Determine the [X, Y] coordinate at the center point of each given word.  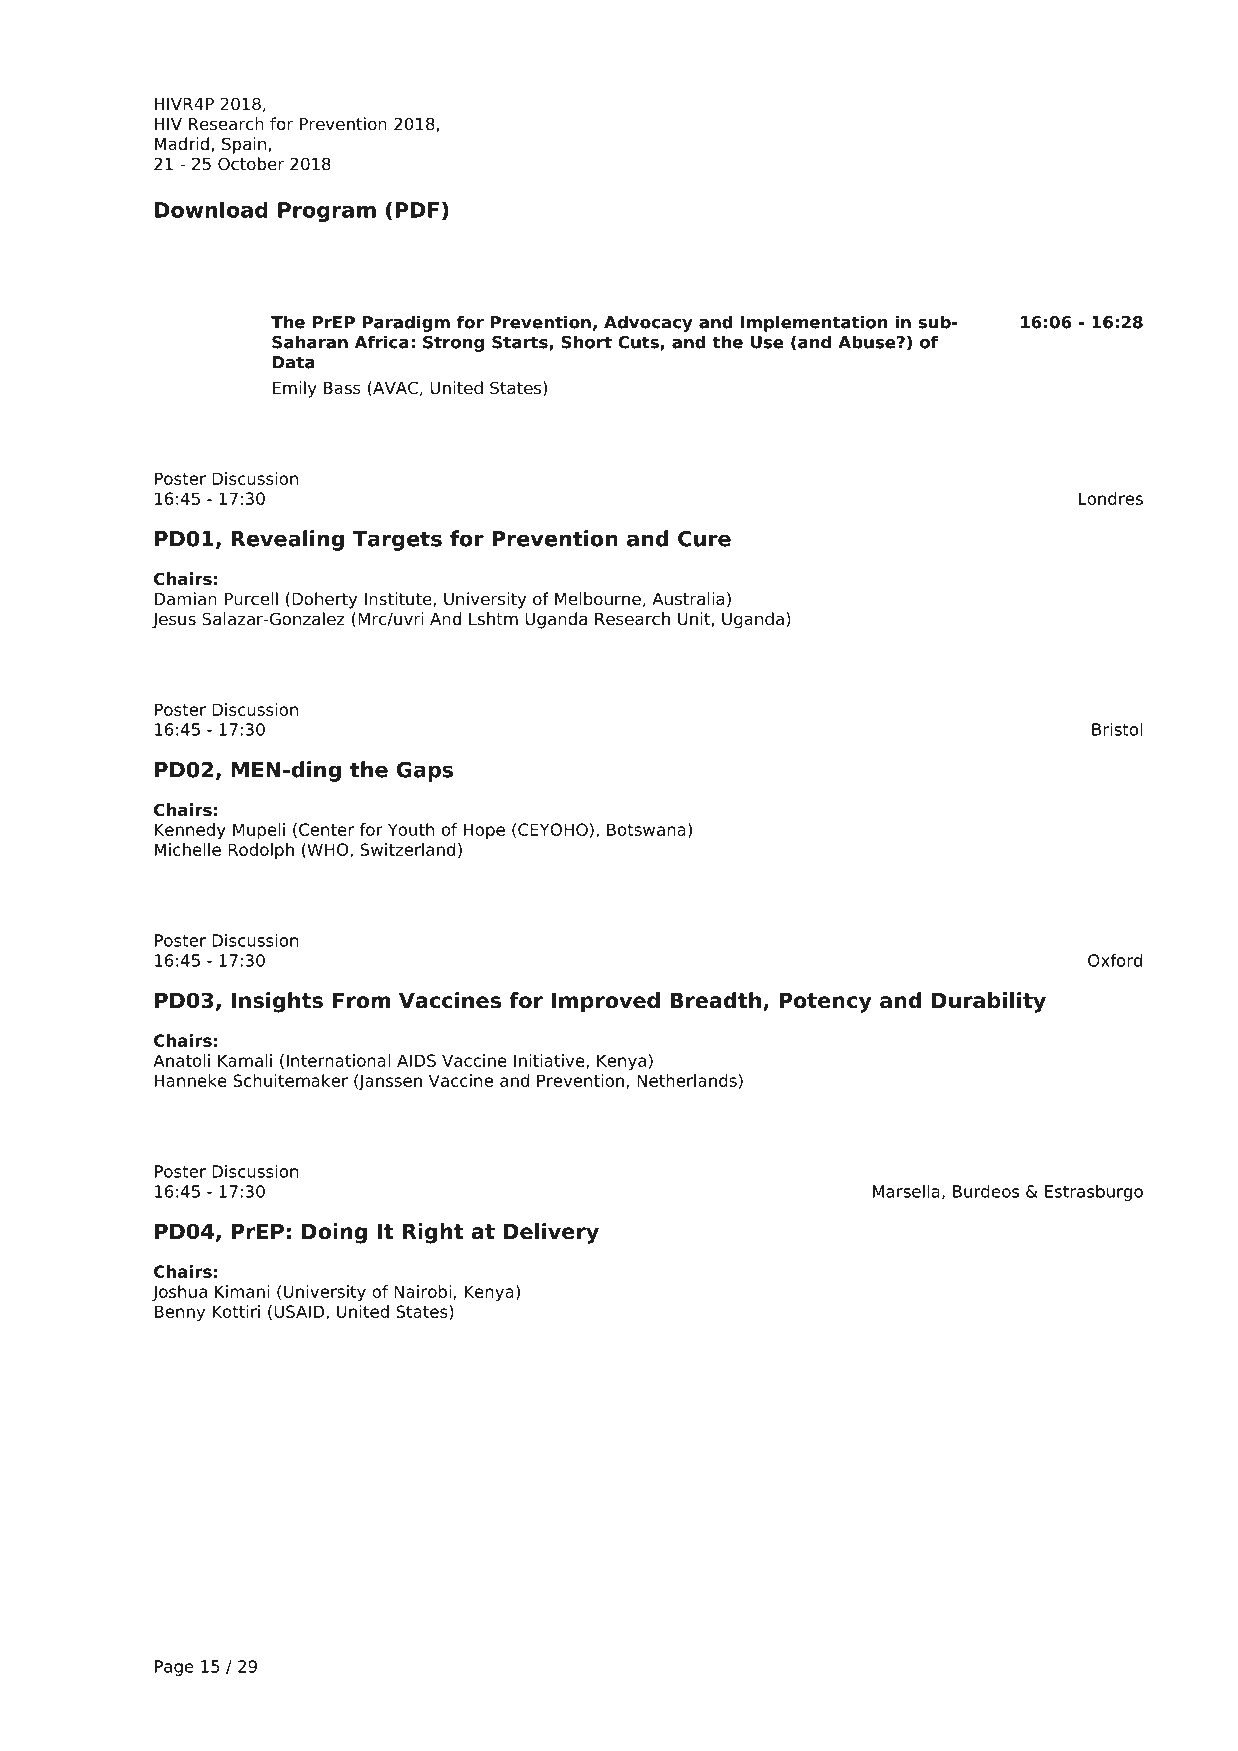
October [251, 164]
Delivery [551, 1233]
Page [174, 1668]
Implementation [814, 323]
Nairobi [422, 1291]
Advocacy [648, 323]
